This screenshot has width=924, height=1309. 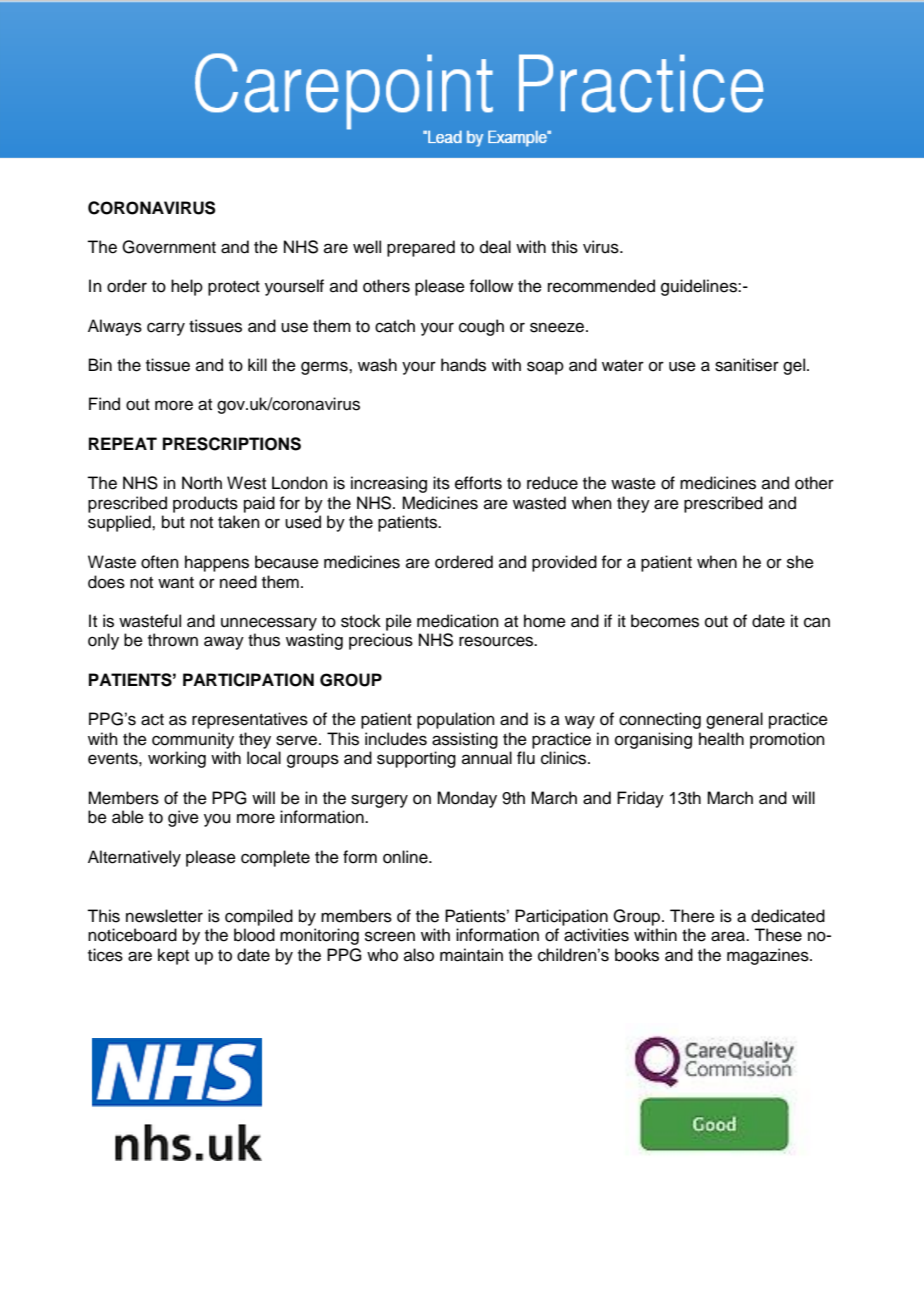 I want to click on want, so click(x=176, y=582).
